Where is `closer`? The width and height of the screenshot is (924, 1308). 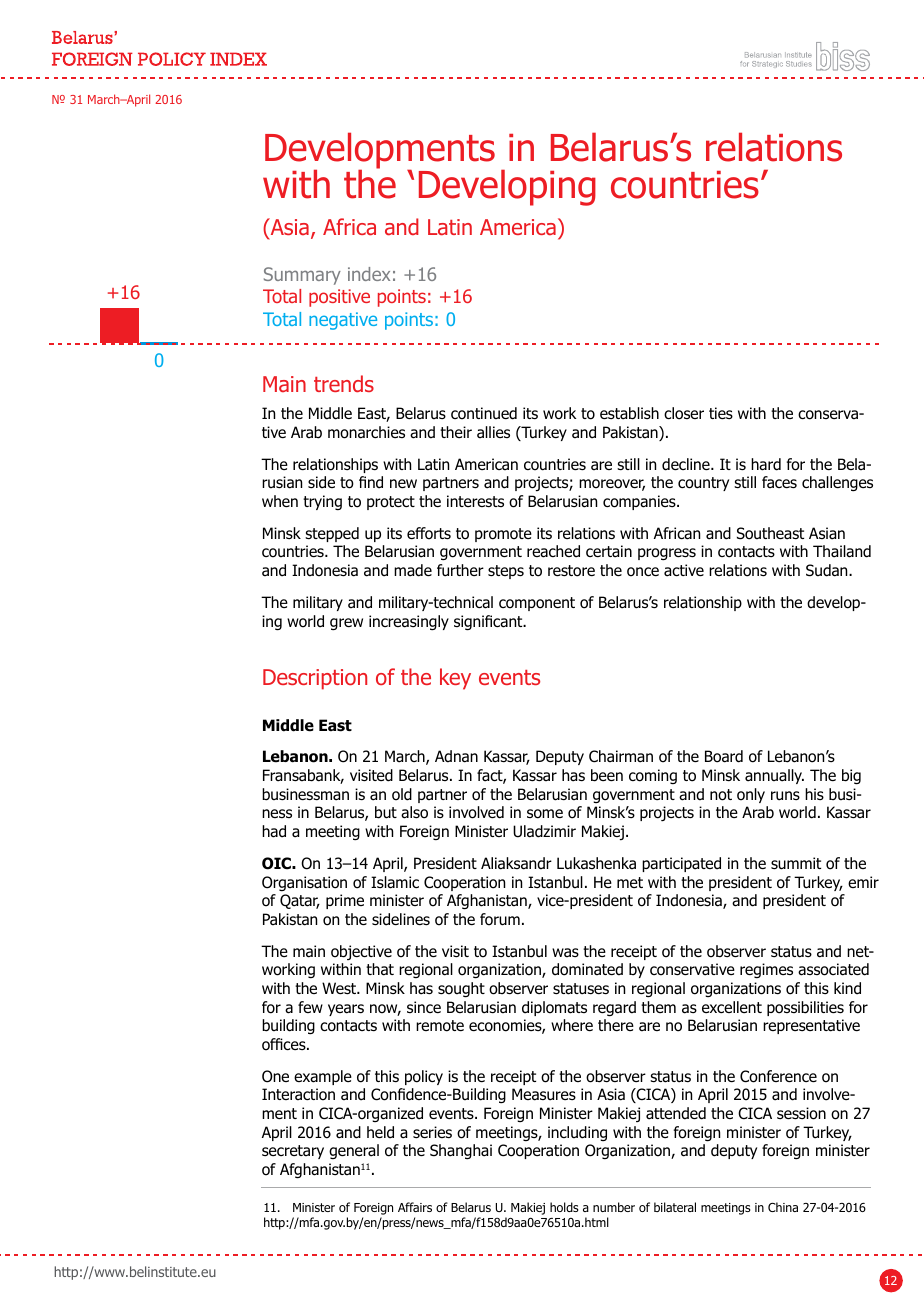 closer is located at coordinates (684, 413).
